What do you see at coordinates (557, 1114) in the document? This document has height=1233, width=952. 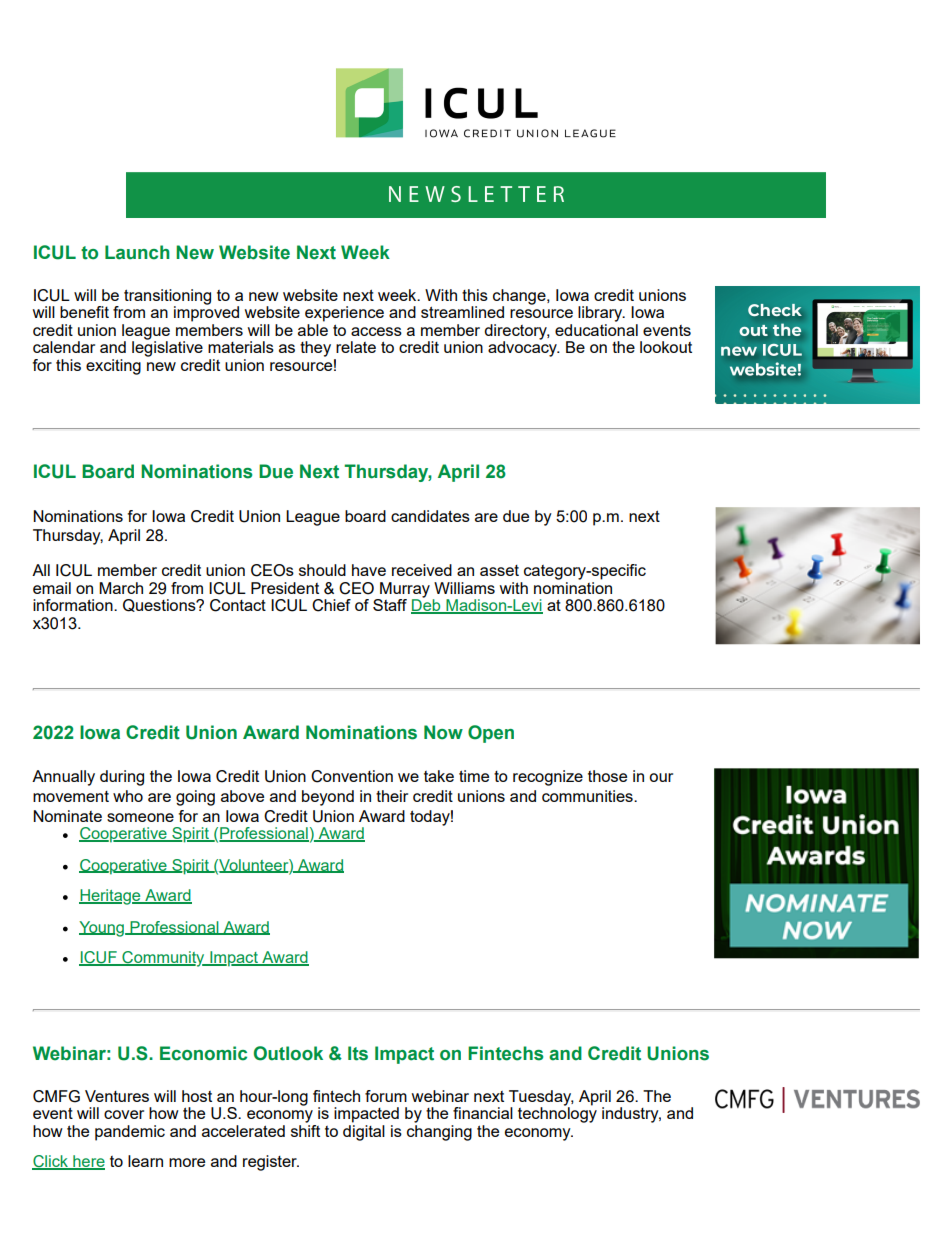 I see `technology` at bounding box center [557, 1114].
